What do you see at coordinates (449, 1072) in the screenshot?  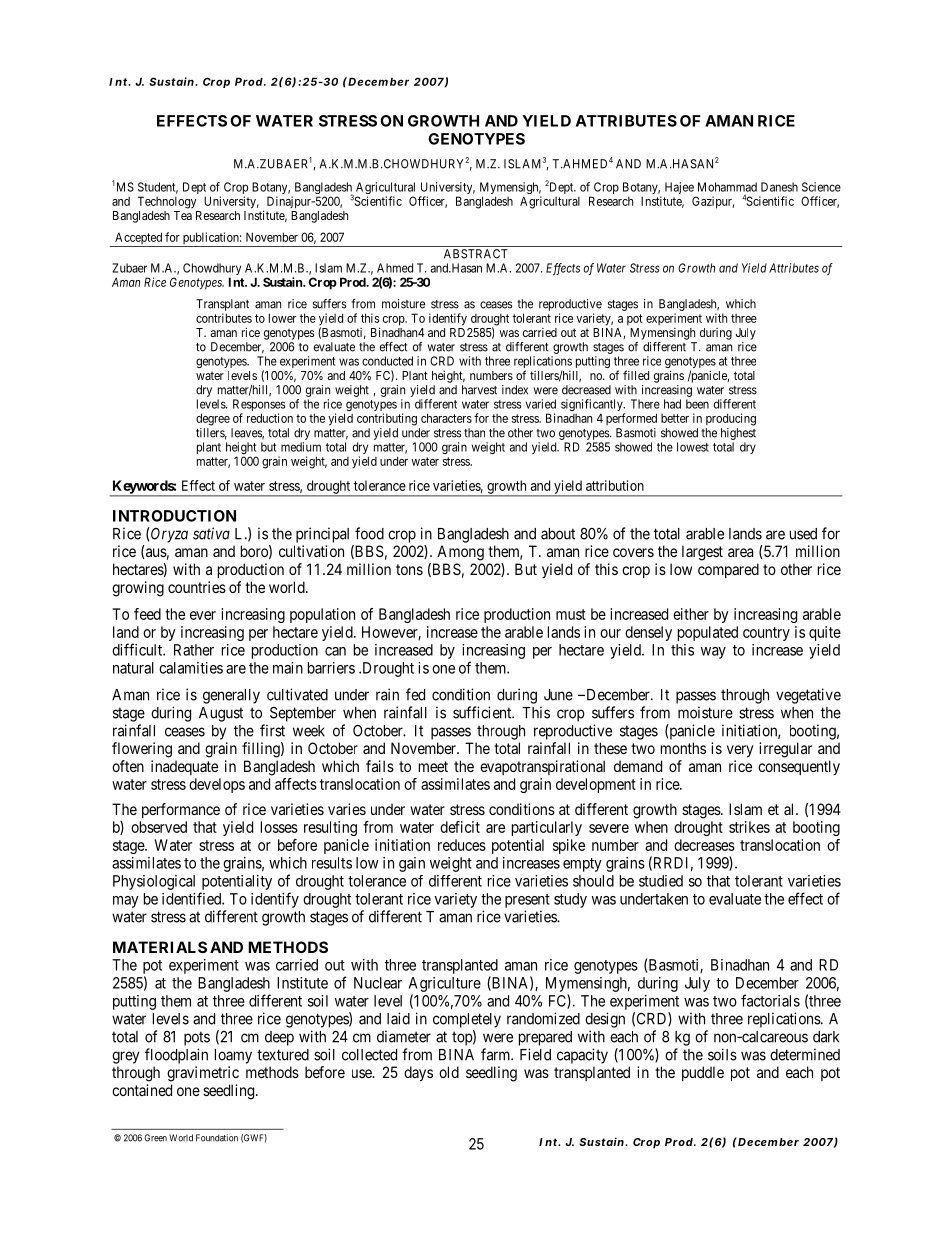 I see `old` at bounding box center [449, 1072].
